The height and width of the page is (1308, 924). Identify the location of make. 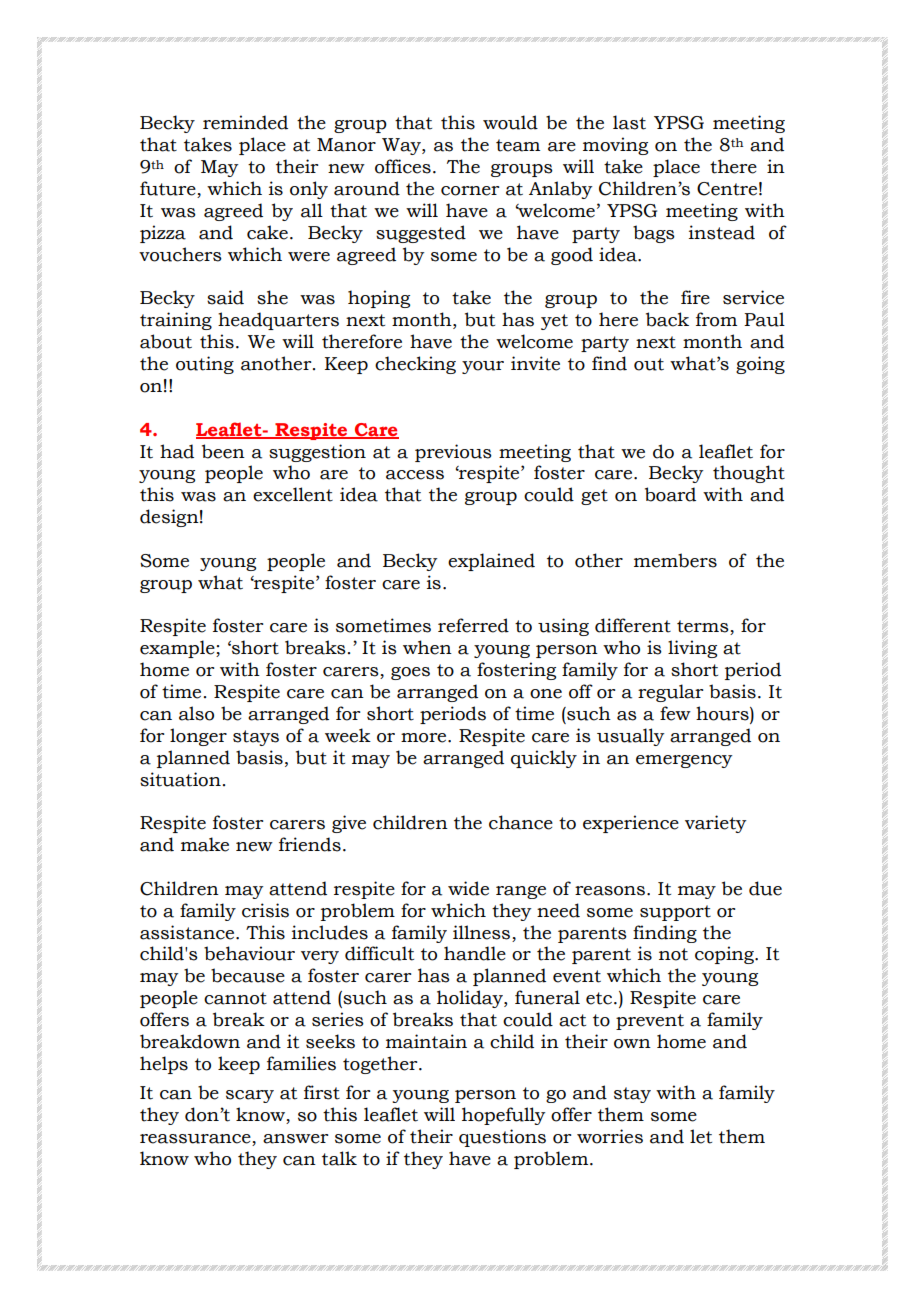
(205, 844).
